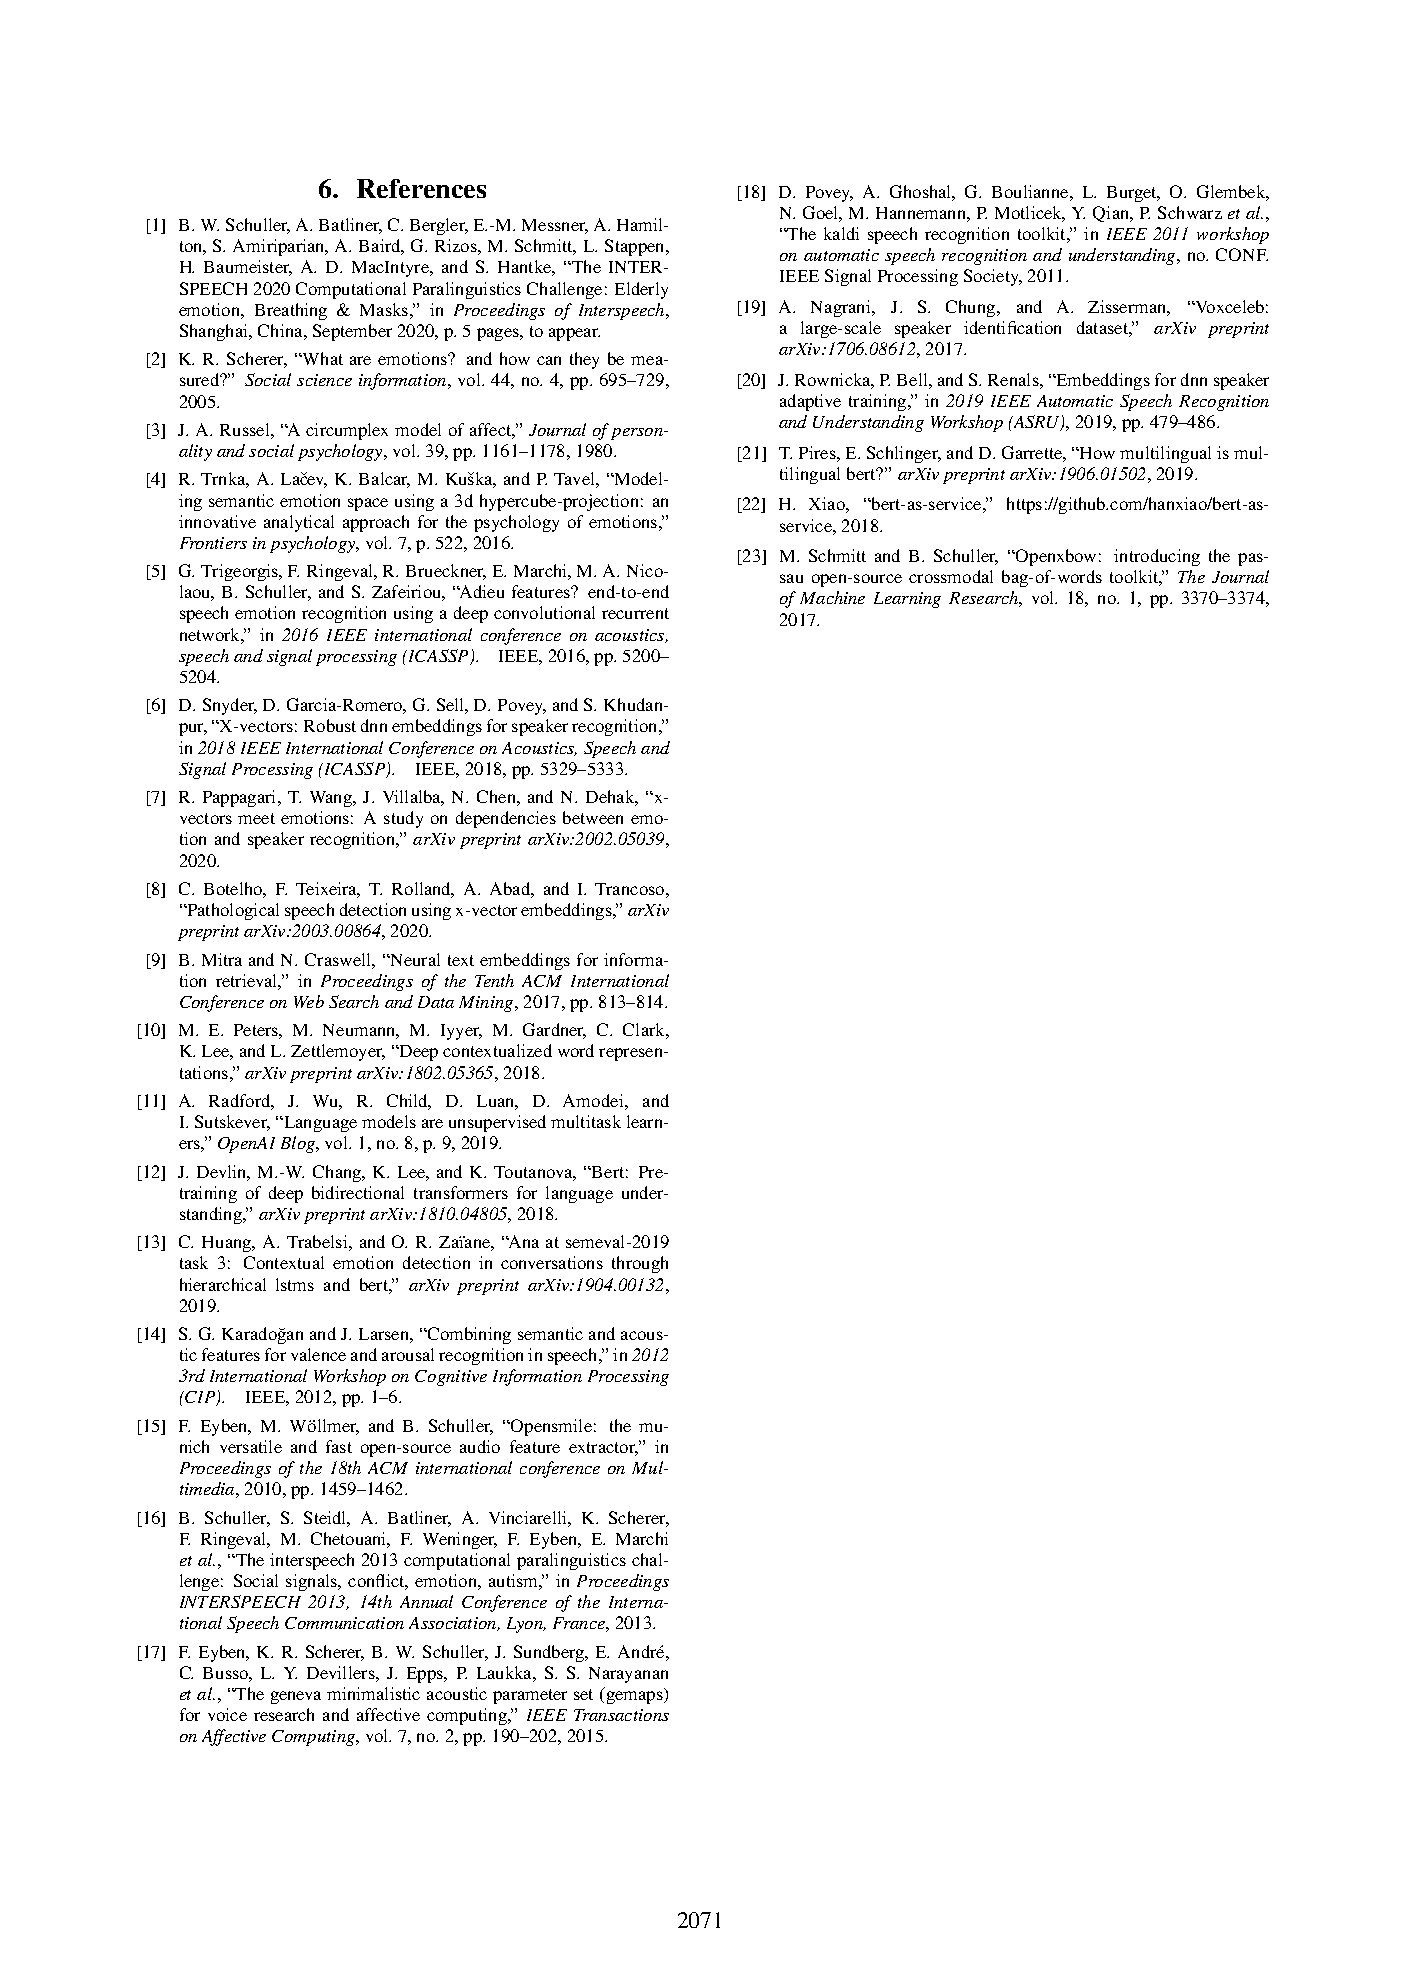 The width and height of the image is (1401, 1982). What do you see at coordinates (248, 268) in the image?
I see `Baumeister` at bounding box center [248, 268].
